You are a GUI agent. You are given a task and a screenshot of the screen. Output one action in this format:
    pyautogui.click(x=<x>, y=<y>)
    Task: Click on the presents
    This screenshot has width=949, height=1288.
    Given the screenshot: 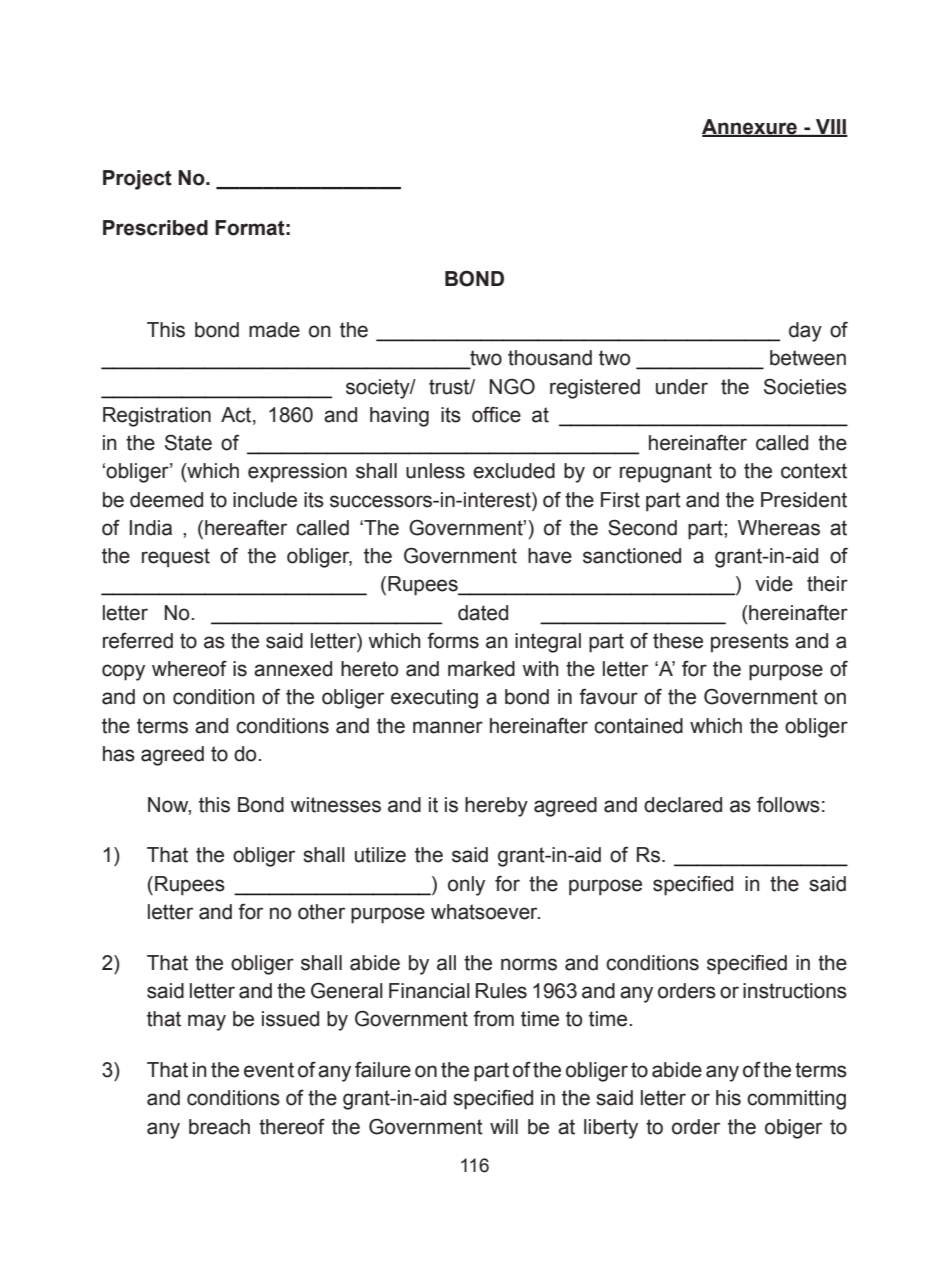 What is the action you would take?
    pyautogui.click(x=750, y=642)
